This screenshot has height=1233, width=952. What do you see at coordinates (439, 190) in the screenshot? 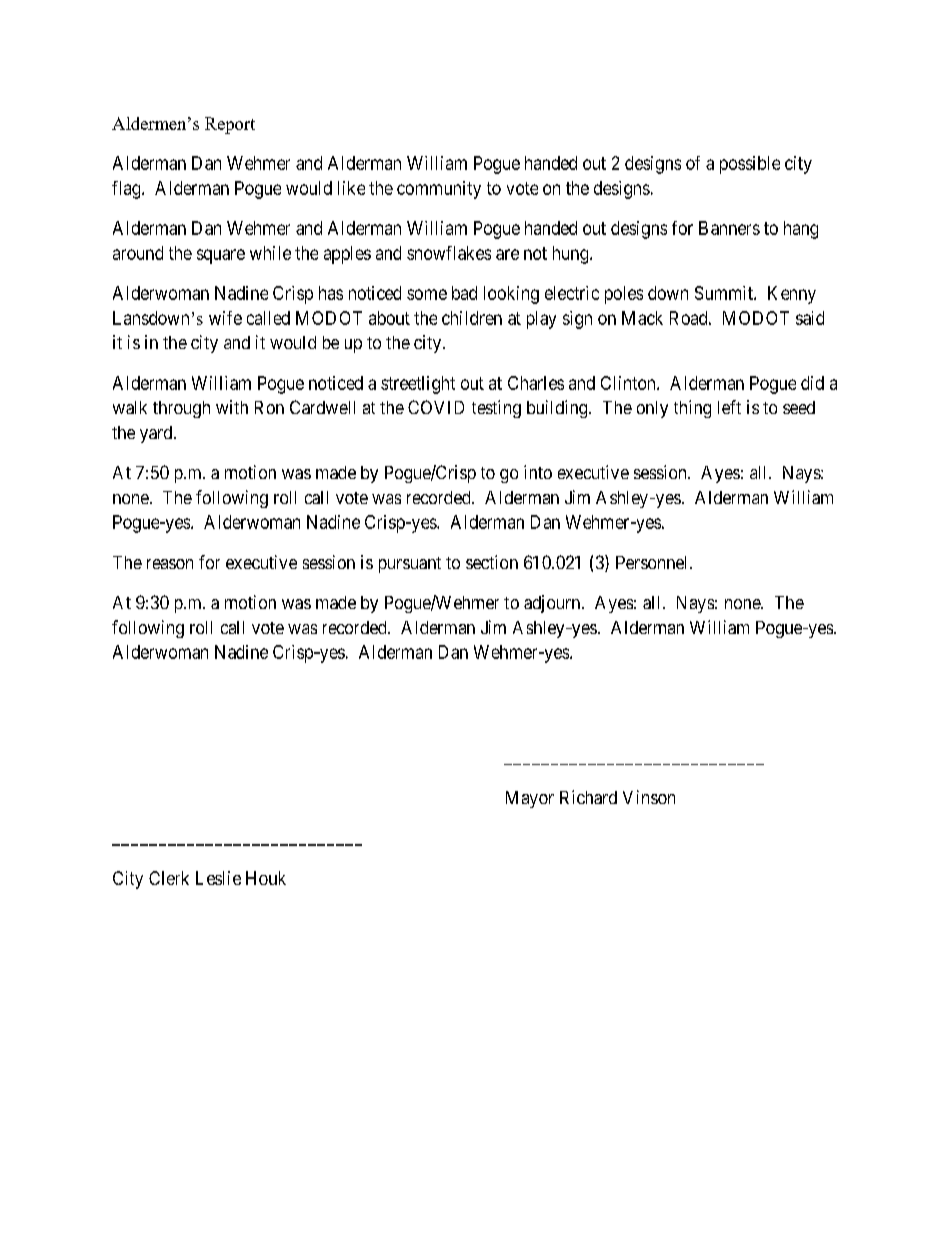
I see `community` at bounding box center [439, 190].
